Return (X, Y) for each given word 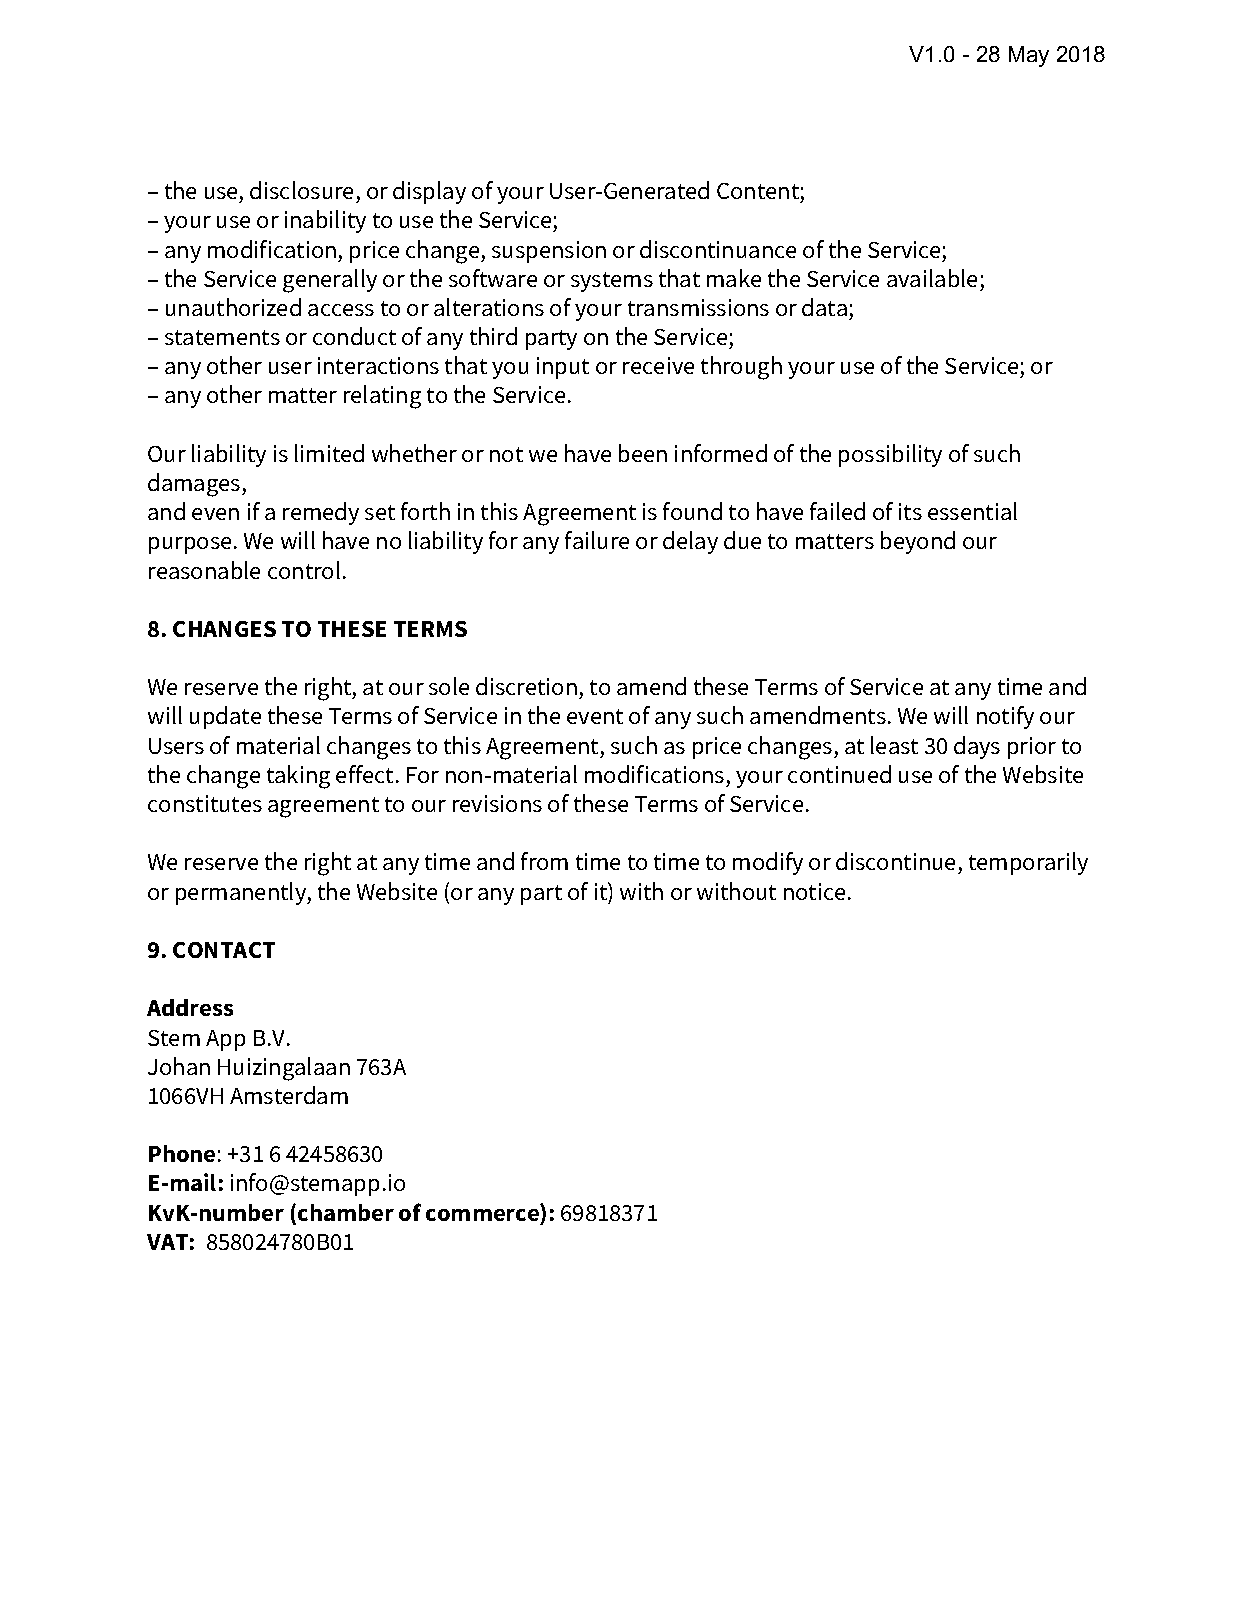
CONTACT (224, 950)
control (304, 570)
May (1029, 56)
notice (814, 891)
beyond (918, 542)
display (429, 192)
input (563, 368)
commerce (482, 1215)
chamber (346, 1212)
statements (222, 337)
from (544, 861)
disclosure (301, 190)
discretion (526, 686)
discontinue (897, 863)
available (932, 278)
